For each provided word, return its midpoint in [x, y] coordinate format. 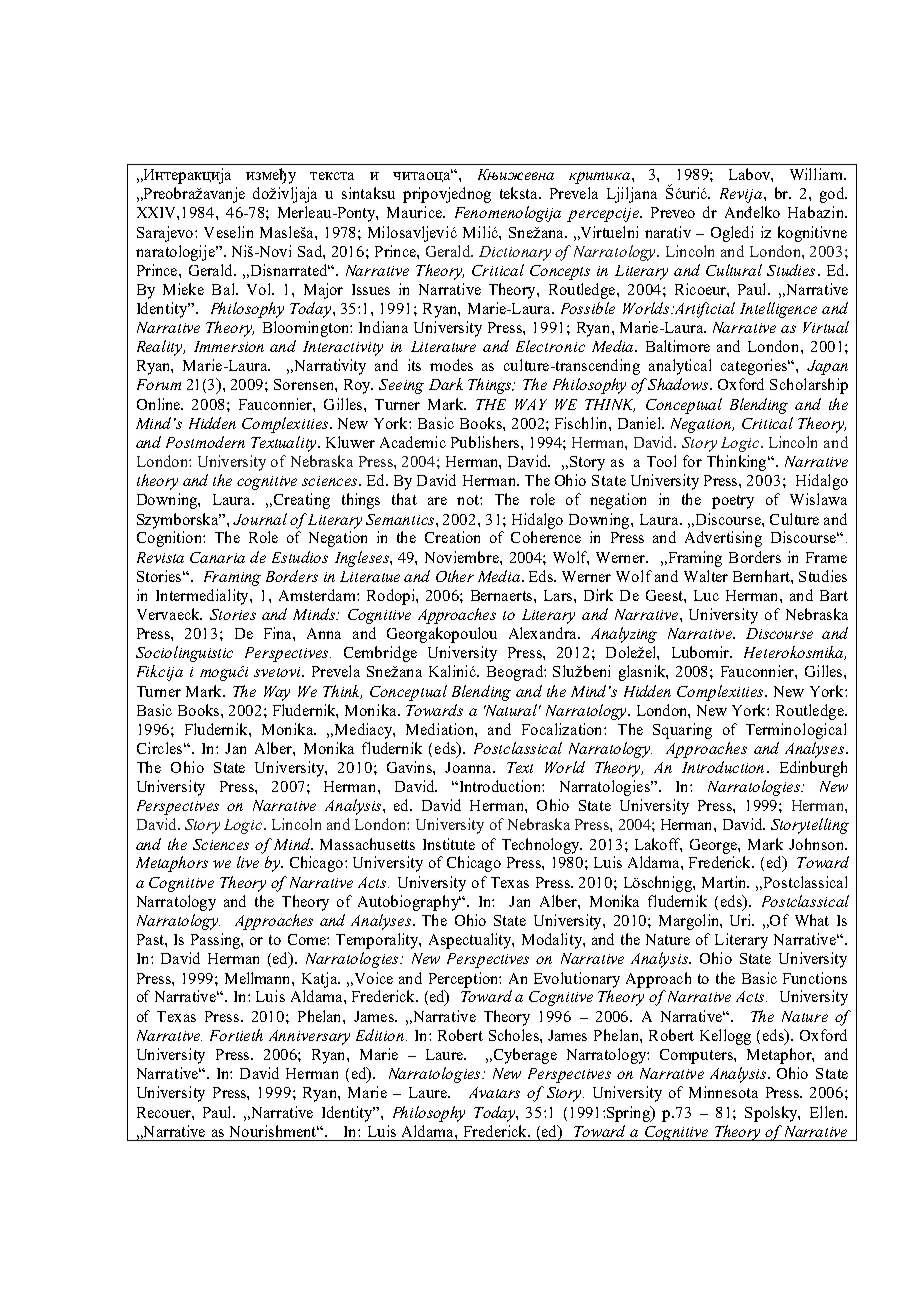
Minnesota [723, 1092]
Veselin [228, 232]
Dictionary [515, 253]
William [818, 174]
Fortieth [236, 1035]
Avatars [494, 1092]
